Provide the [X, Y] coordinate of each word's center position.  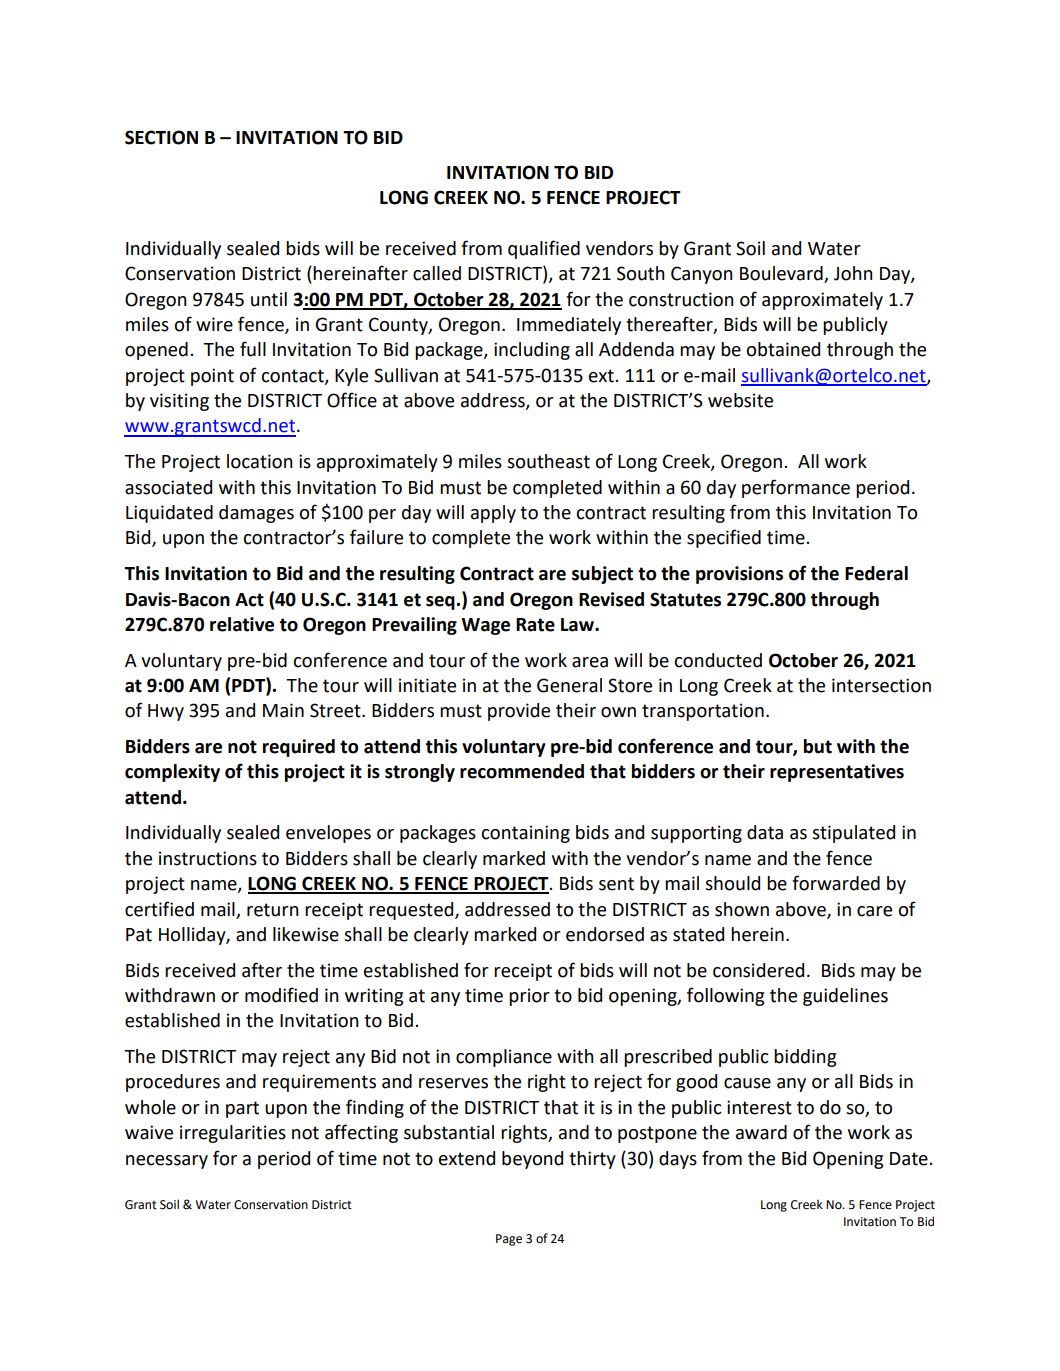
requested [412, 911]
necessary [167, 1162]
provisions [739, 575]
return [273, 910]
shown [742, 909]
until [269, 299]
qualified [544, 249]
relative [242, 624]
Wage [485, 626]
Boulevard [782, 274]
